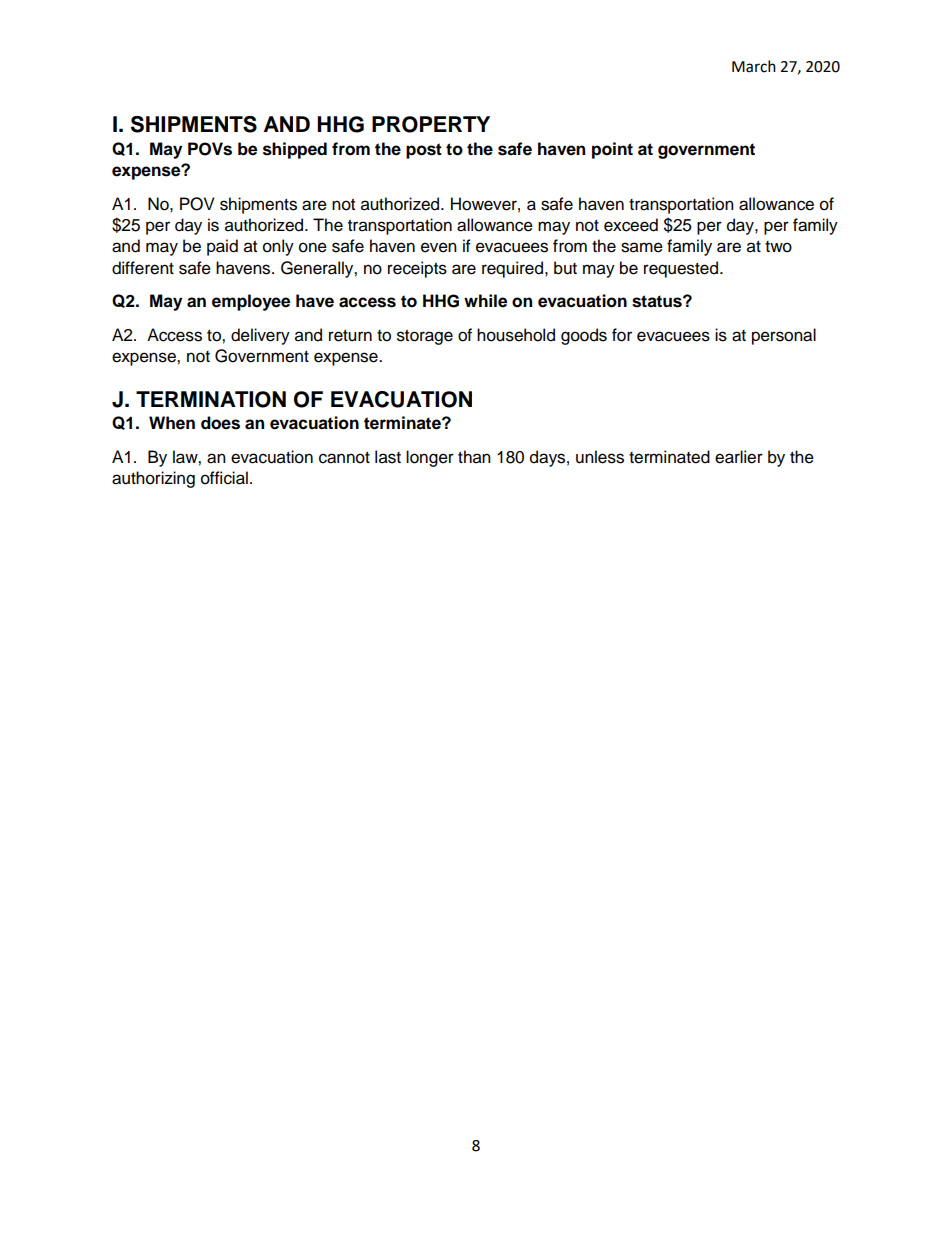 Image resolution: width=952 pixels, height=1233 pixels. I want to click on delivery, so click(260, 336).
